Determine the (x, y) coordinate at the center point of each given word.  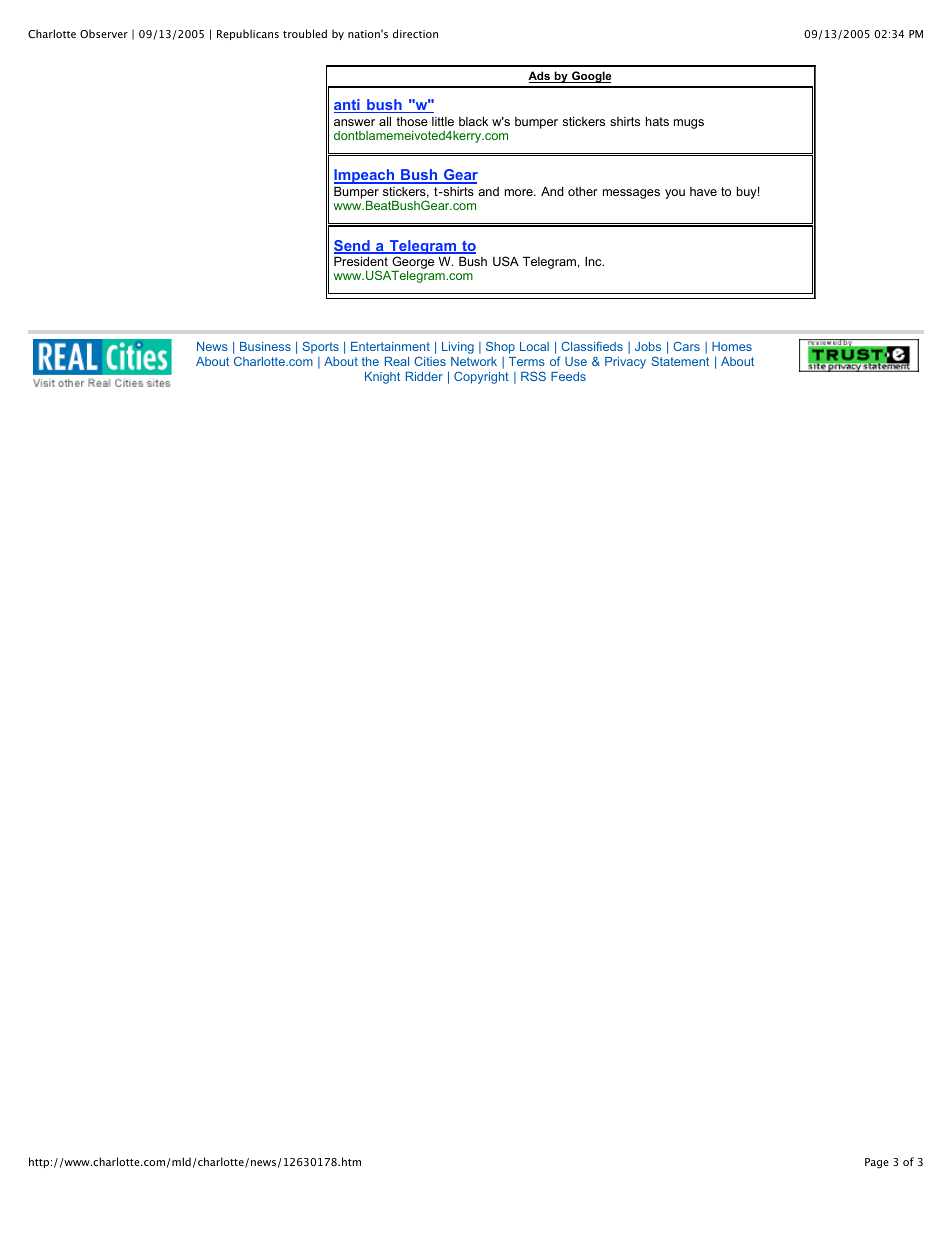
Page (877, 1163)
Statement (680, 361)
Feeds (568, 376)
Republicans (248, 34)
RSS (533, 376)
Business (265, 346)
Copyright (481, 377)
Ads (540, 77)
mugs (689, 124)
